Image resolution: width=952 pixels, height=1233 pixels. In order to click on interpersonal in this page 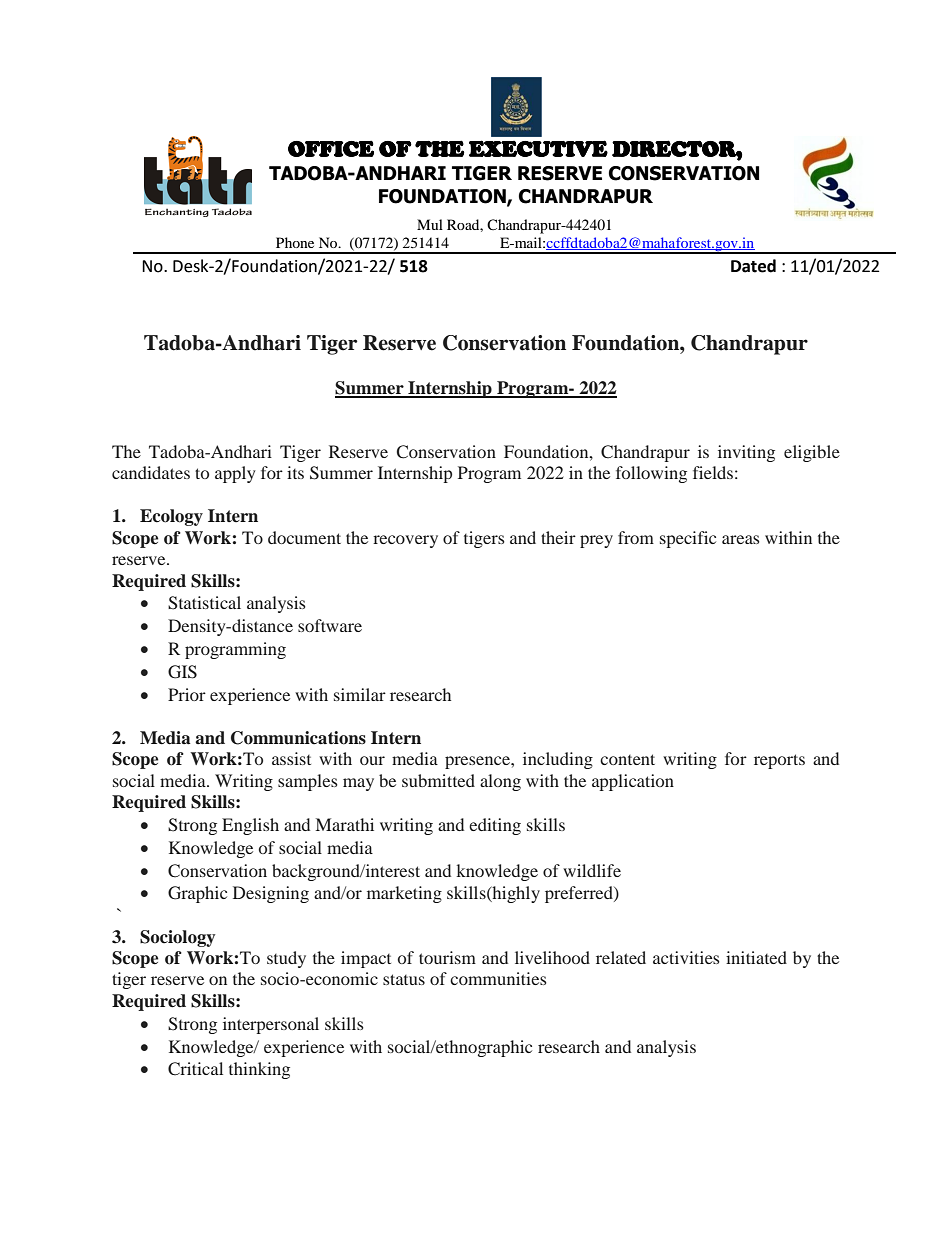, I will do `click(271, 1025)`.
